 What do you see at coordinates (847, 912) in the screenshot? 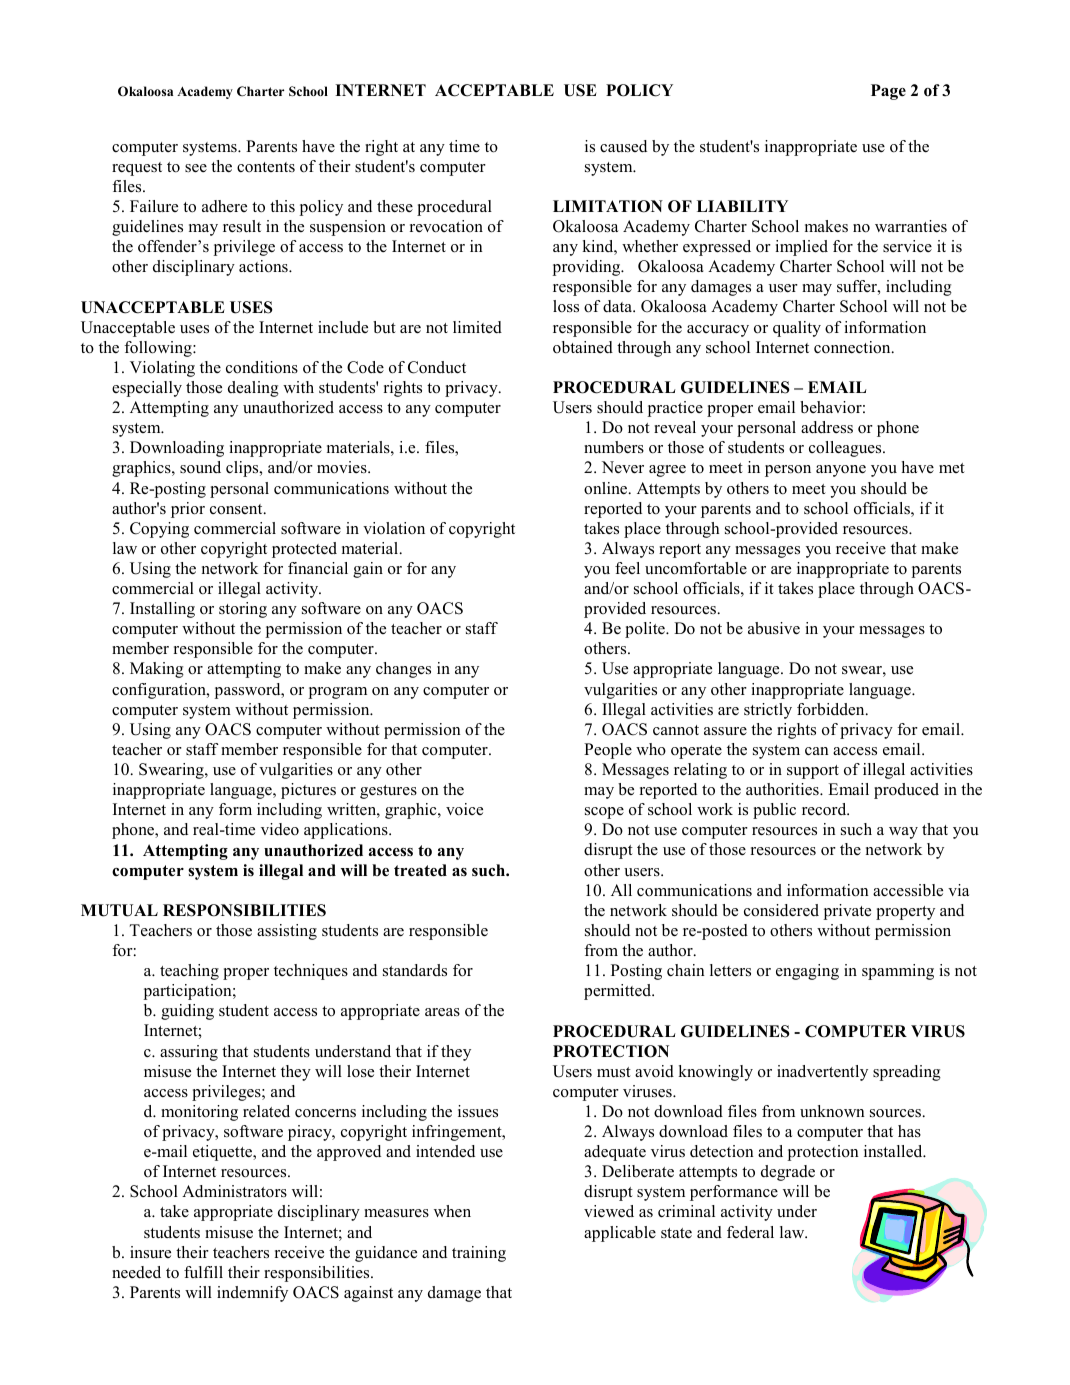
I see `private` at bounding box center [847, 912].
